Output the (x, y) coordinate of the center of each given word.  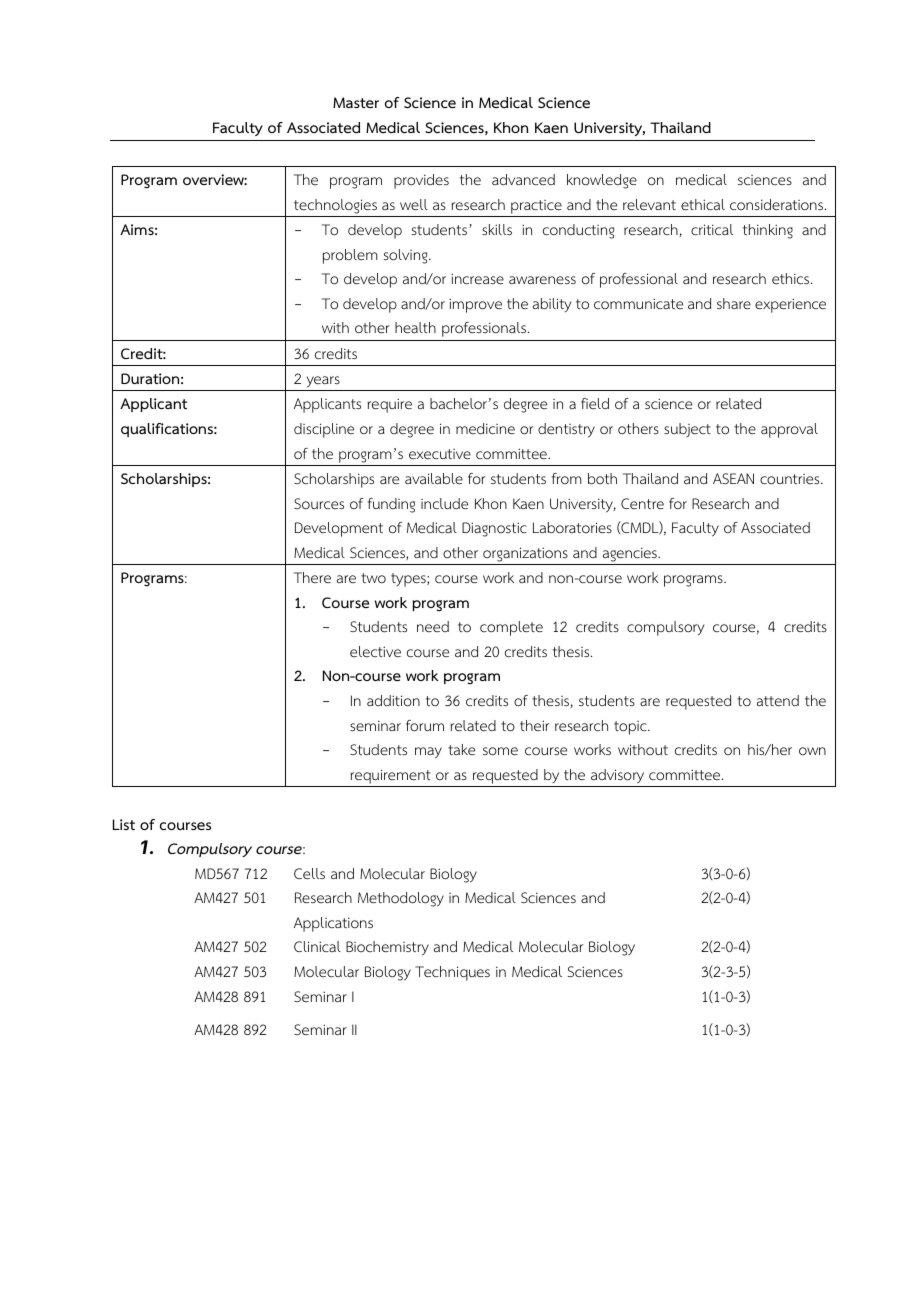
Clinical (317, 946)
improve (475, 305)
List (124, 824)
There (312, 577)
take (461, 749)
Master (356, 102)
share (734, 303)
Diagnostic (494, 529)
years (323, 382)
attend (778, 700)
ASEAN (733, 478)
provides (421, 181)
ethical (703, 204)
